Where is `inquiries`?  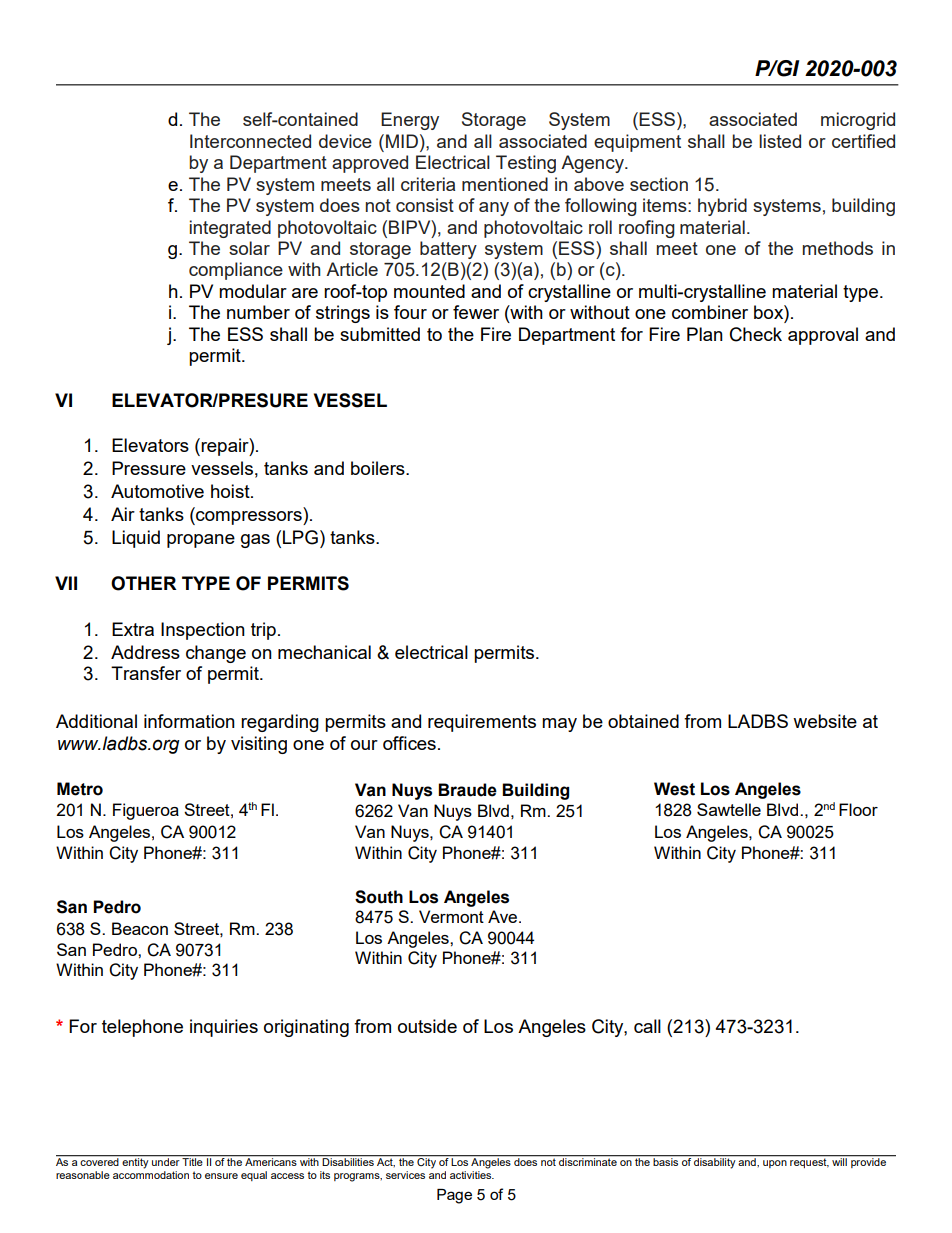
inquiries is located at coordinates (224, 1028).
